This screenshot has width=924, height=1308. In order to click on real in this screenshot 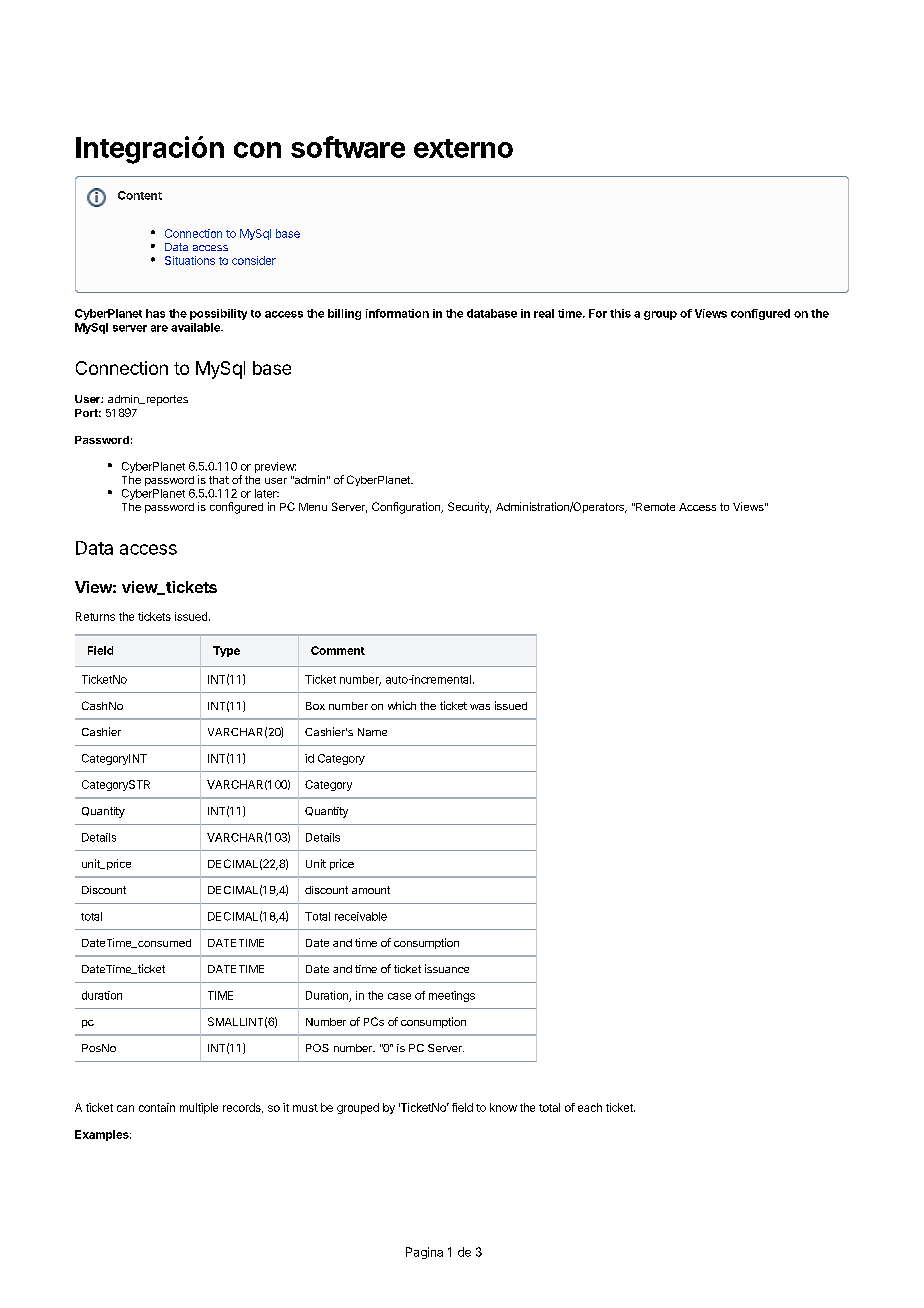, I will do `click(544, 313)`.
